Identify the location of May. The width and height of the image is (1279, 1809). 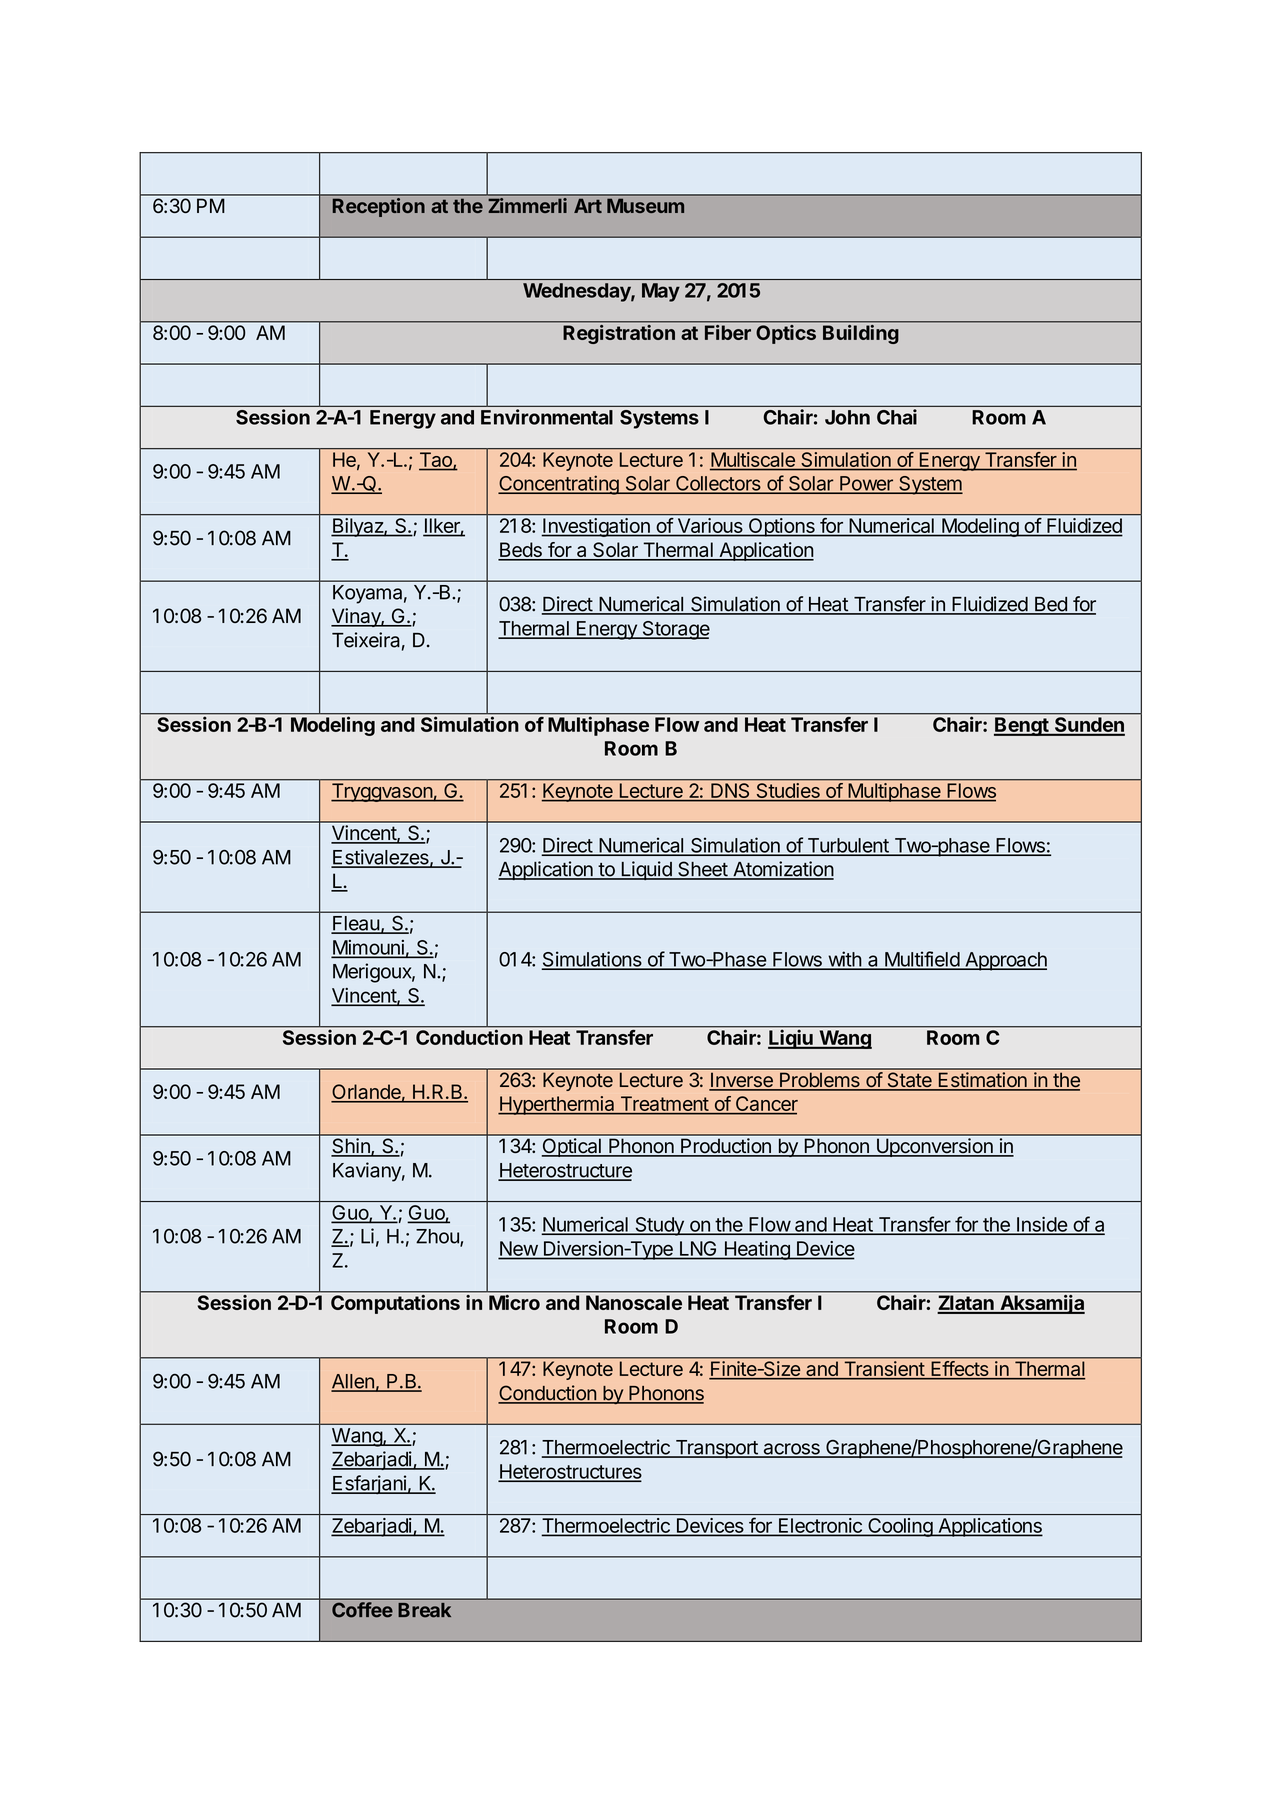
(661, 292).
